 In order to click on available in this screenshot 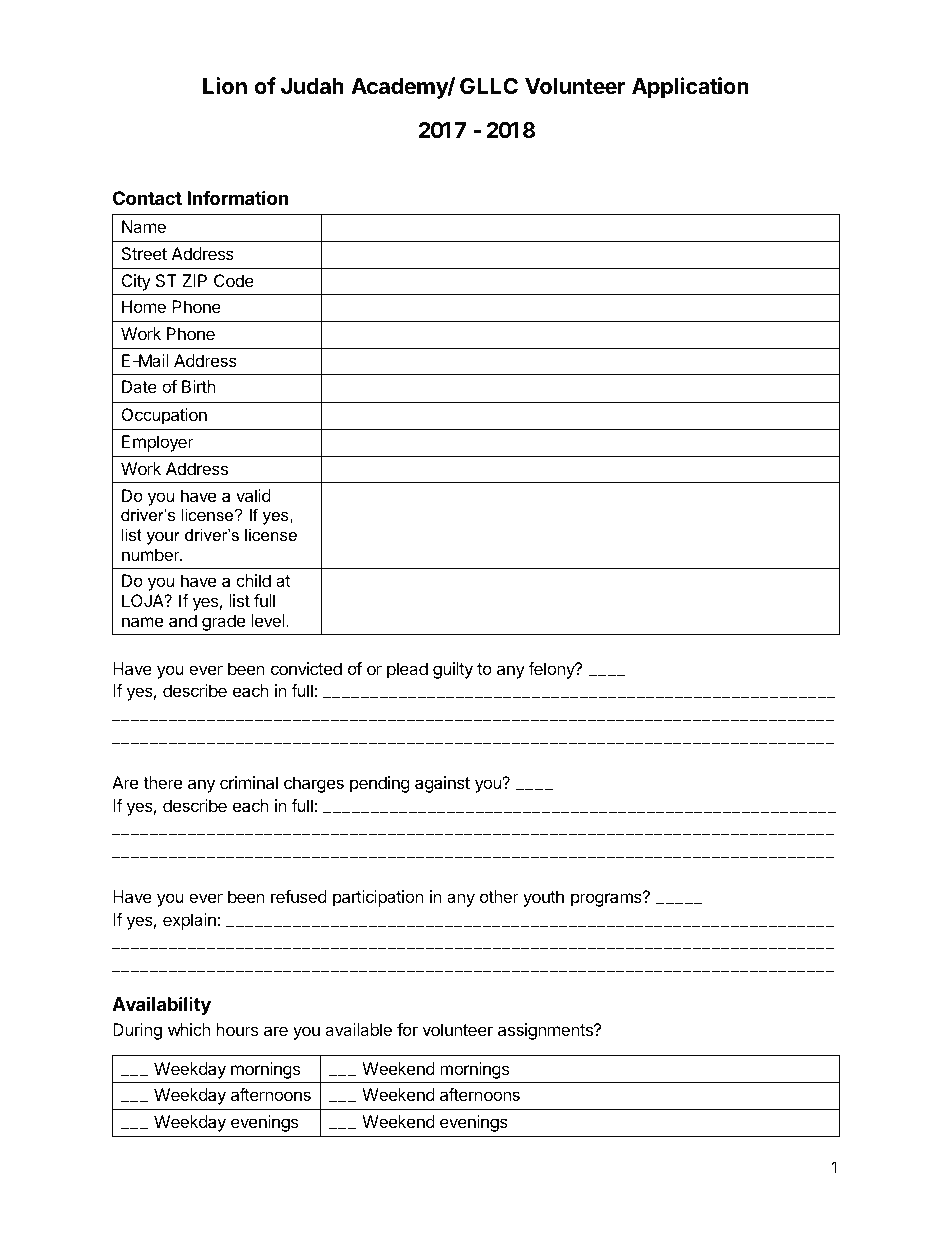, I will do `click(358, 1029)`.
